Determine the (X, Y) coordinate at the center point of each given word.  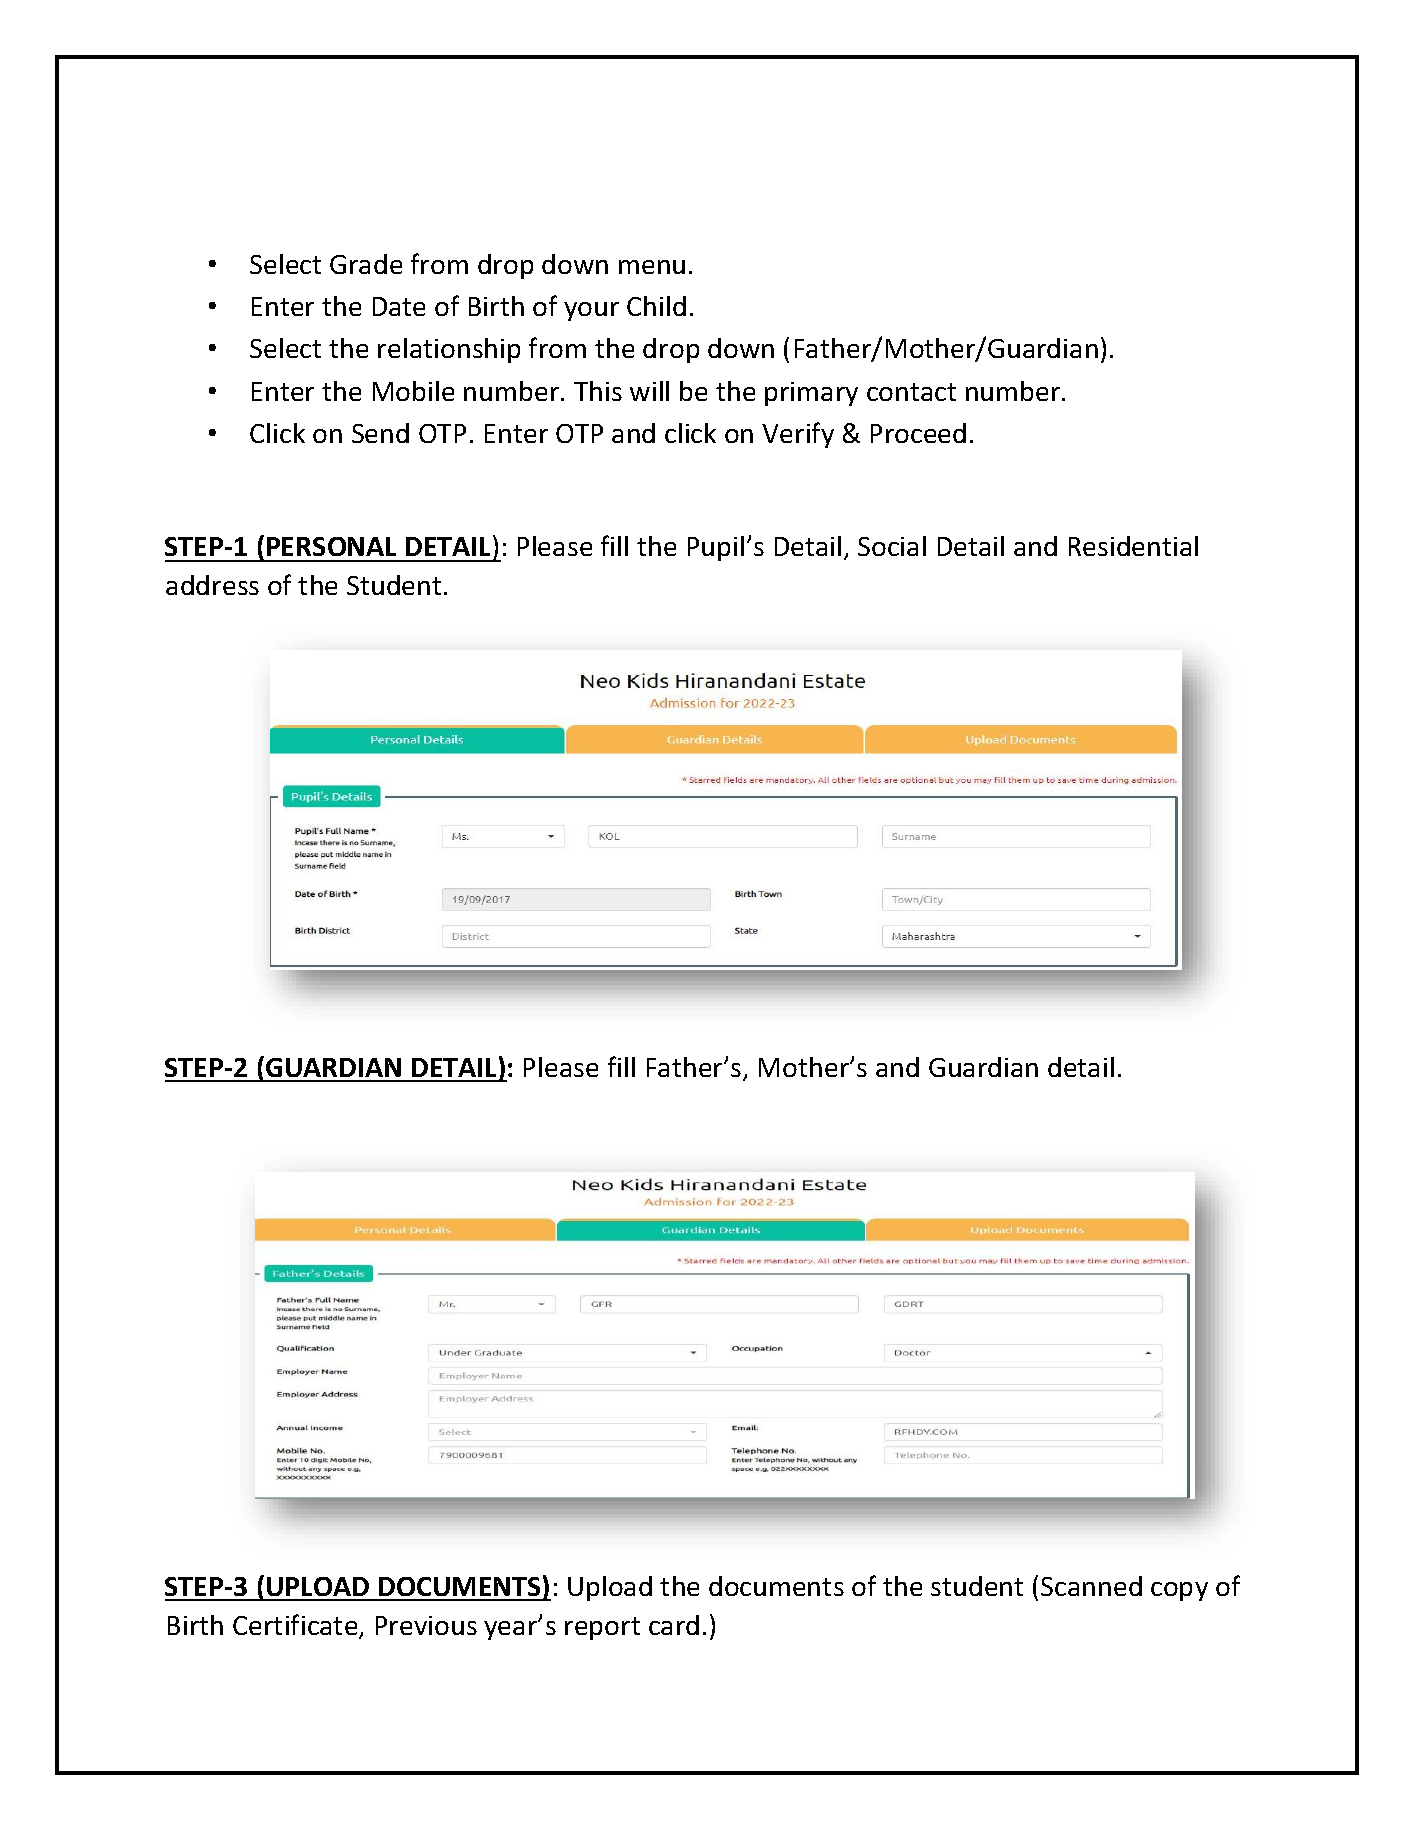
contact (911, 392)
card (674, 1625)
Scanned (1091, 1586)
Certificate (296, 1626)
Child (656, 306)
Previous (426, 1625)
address (212, 585)
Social (892, 546)
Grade (366, 264)
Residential (1133, 546)
